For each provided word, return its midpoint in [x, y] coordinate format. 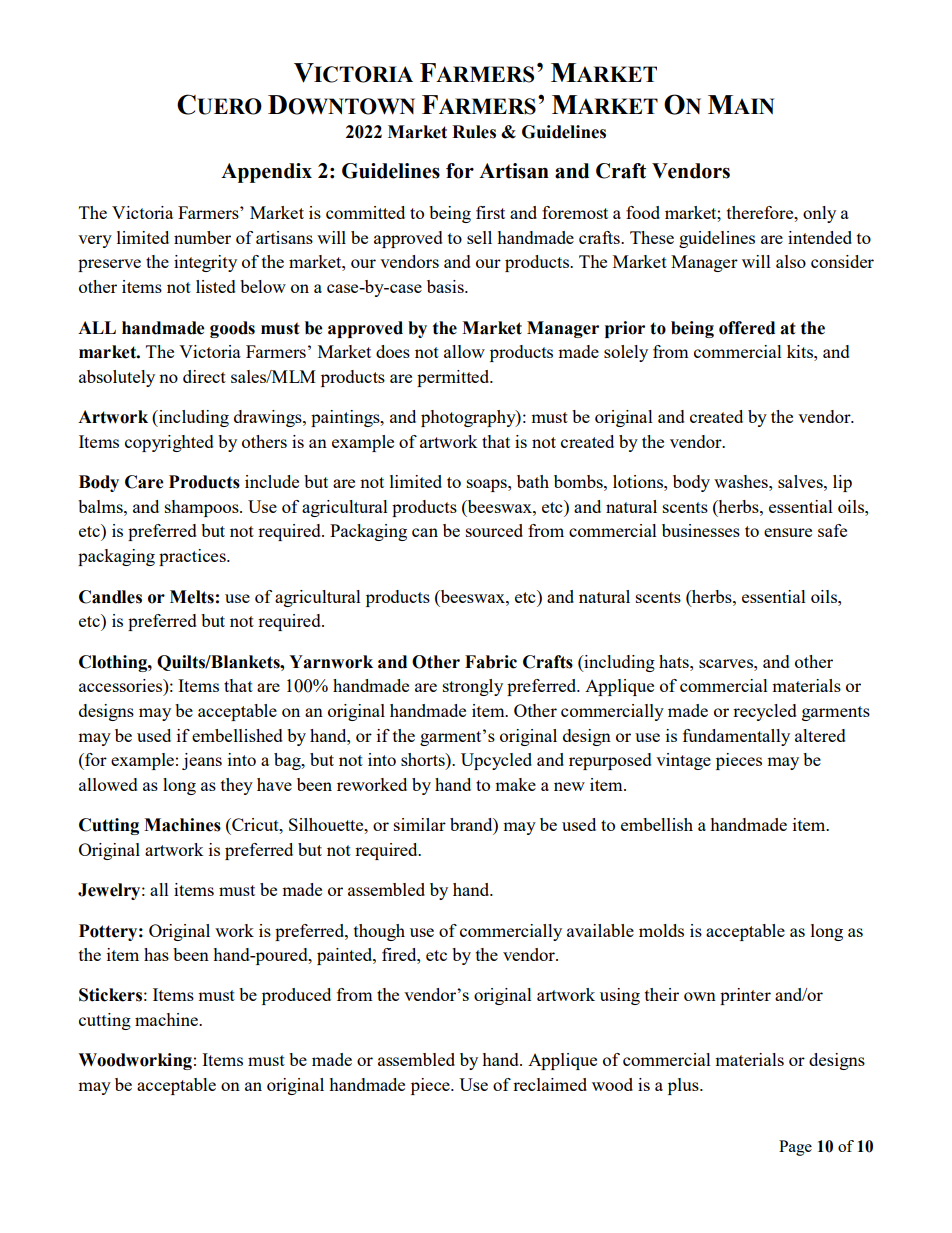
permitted [454, 378]
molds [661, 930]
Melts [192, 597]
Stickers [110, 995]
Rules [474, 132]
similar [420, 824]
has [156, 954]
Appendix [266, 173]
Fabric [491, 662]
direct [204, 376]
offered [747, 328]
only [819, 214]
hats [675, 661]
